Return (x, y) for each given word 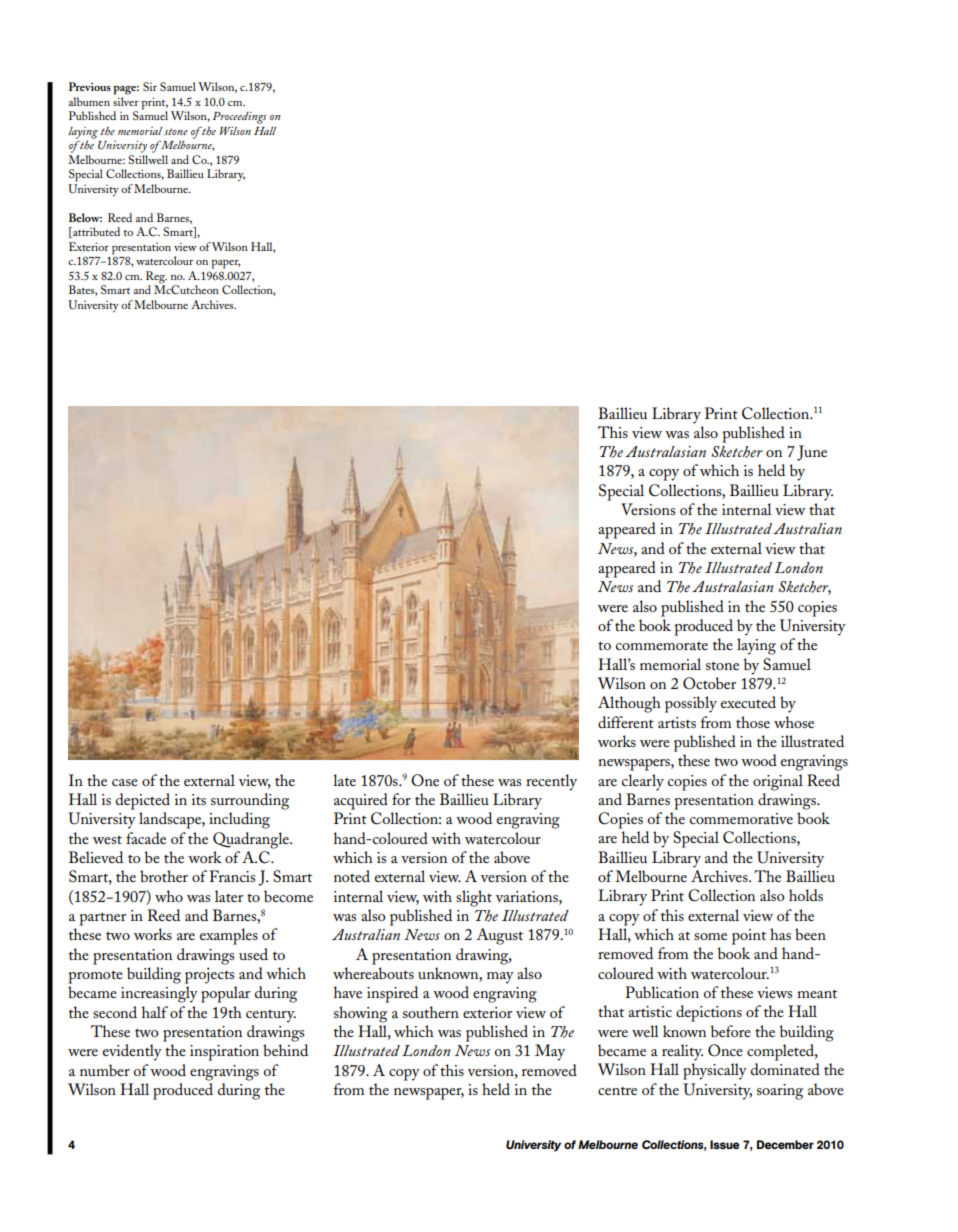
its (199, 799)
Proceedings (240, 118)
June (812, 453)
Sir (150, 86)
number (105, 1070)
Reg (156, 278)
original (778, 782)
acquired (361, 801)
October (709, 683)
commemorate (662, 646)
